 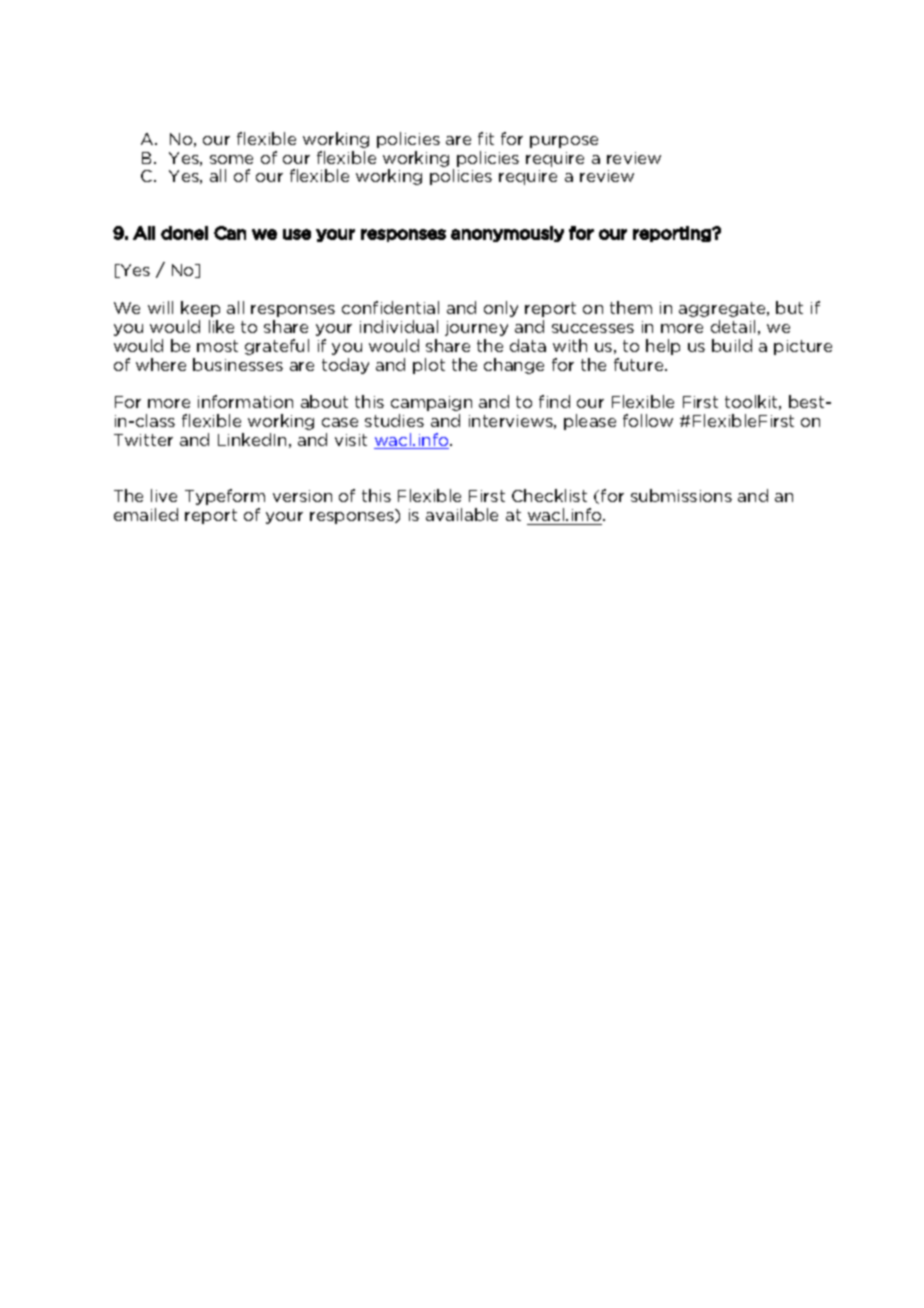 I want to click on about, so click(x=324, y=401).
